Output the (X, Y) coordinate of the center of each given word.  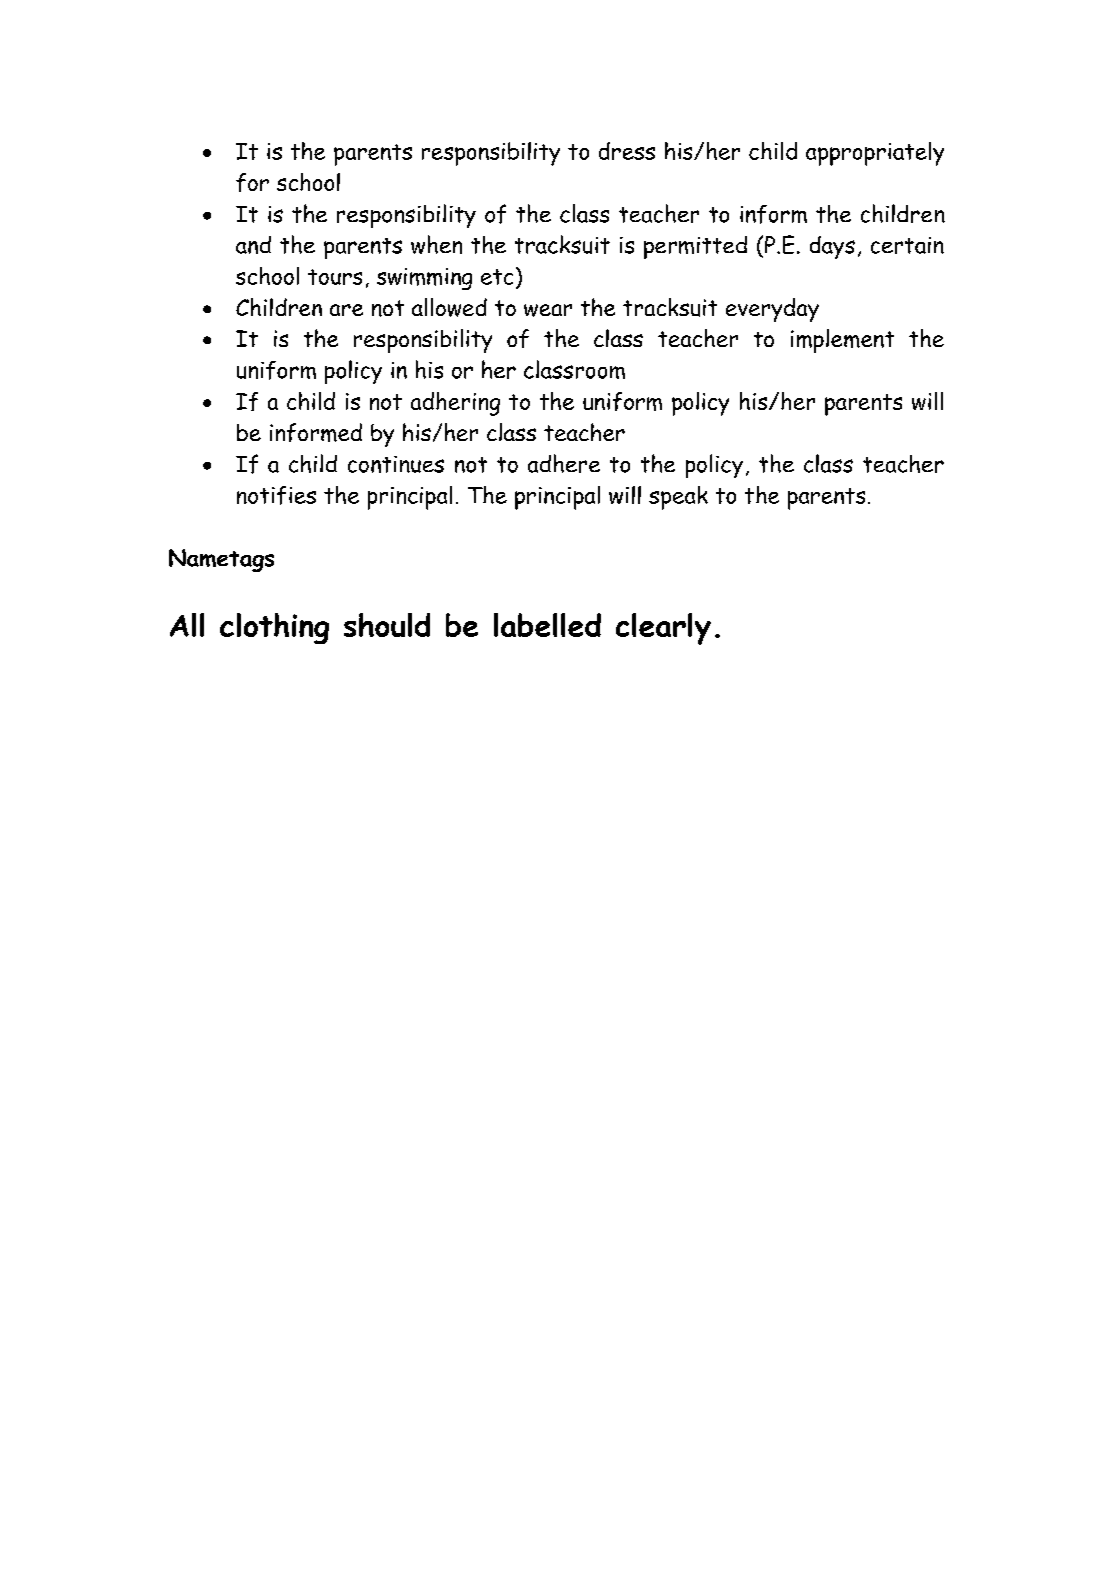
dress (627, 151)
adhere (564, 463)
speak (678, 498)
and (253, 245)
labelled (547, 625)
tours (335, 277)
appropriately (875, 154)
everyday (772, 310)
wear (548, 310)
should (387, 625)
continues (396, 464)
